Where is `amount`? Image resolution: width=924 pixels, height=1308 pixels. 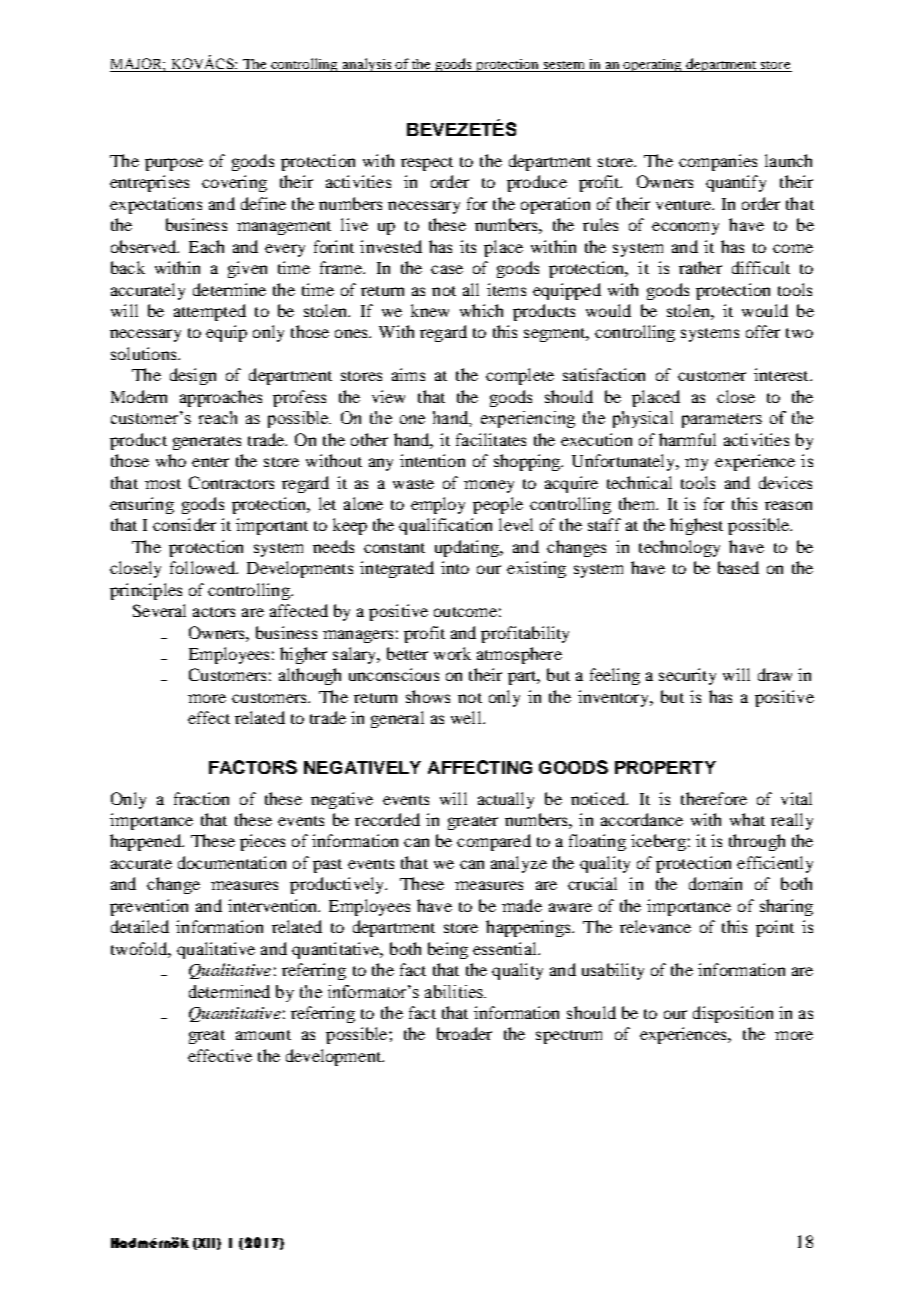 amount is located at coordinates (263, 1035).
